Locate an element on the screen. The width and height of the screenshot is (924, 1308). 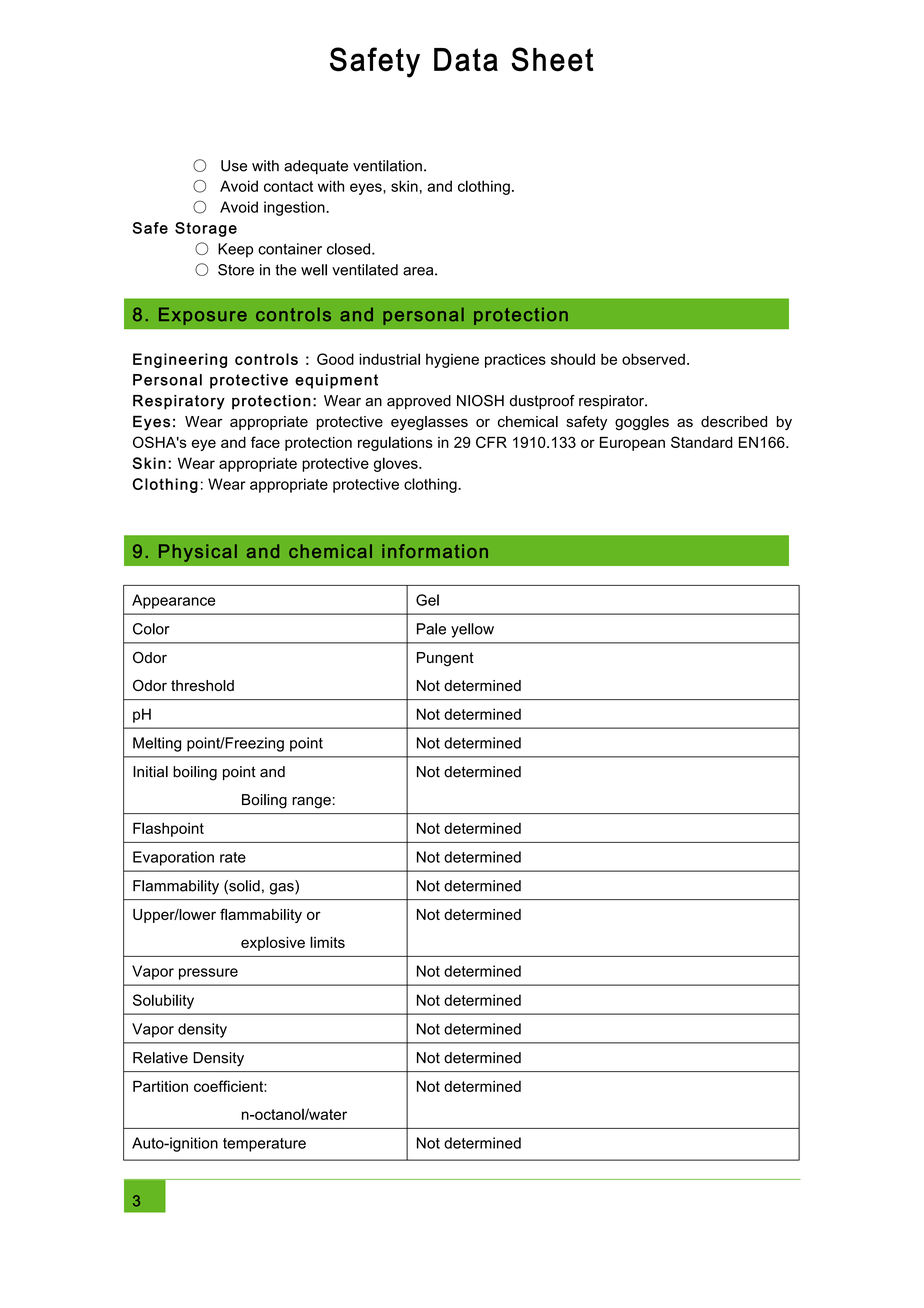
Sheet is located at coordinates (552, 59).
